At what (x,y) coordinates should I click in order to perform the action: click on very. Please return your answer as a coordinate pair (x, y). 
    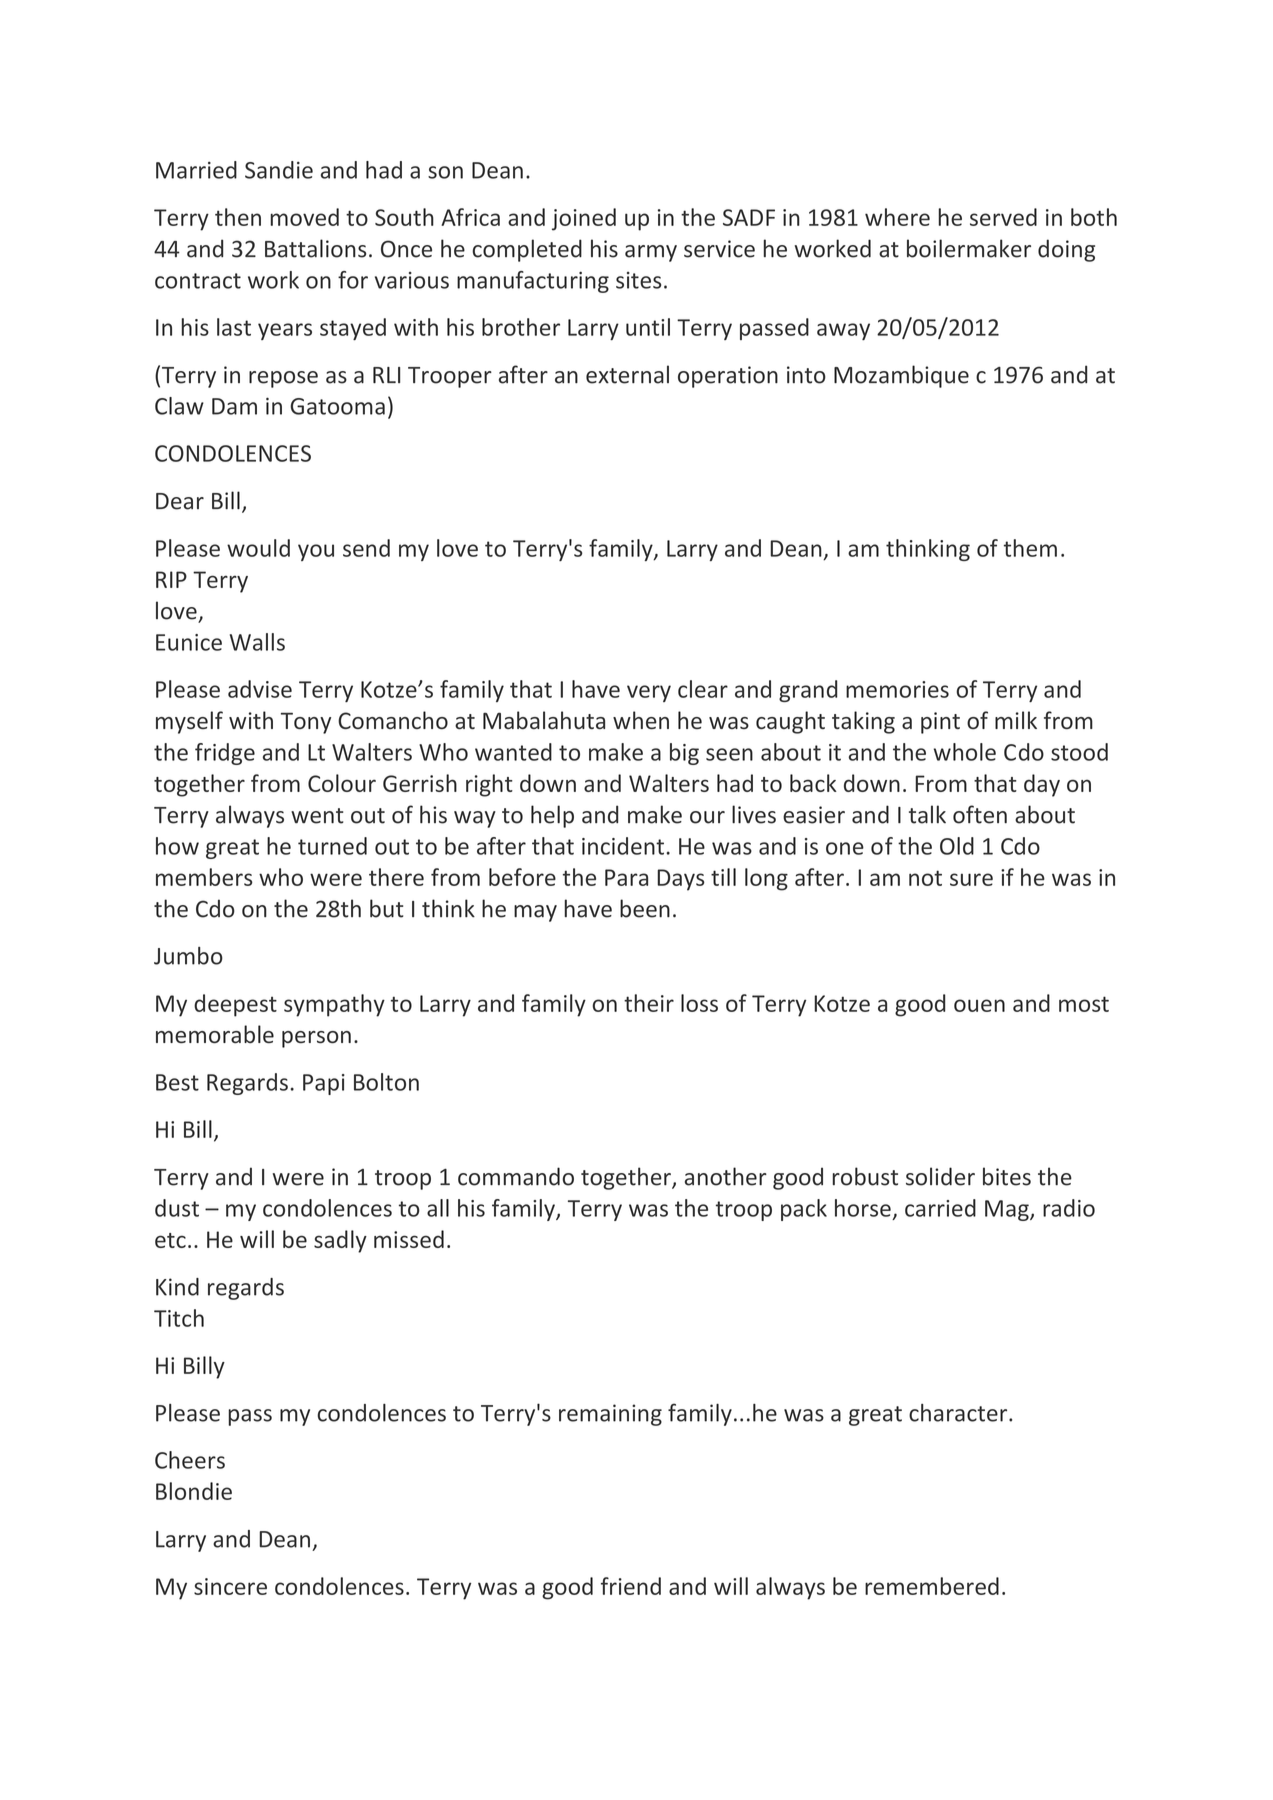
    Looking at the image, I should click on (649, 693).
